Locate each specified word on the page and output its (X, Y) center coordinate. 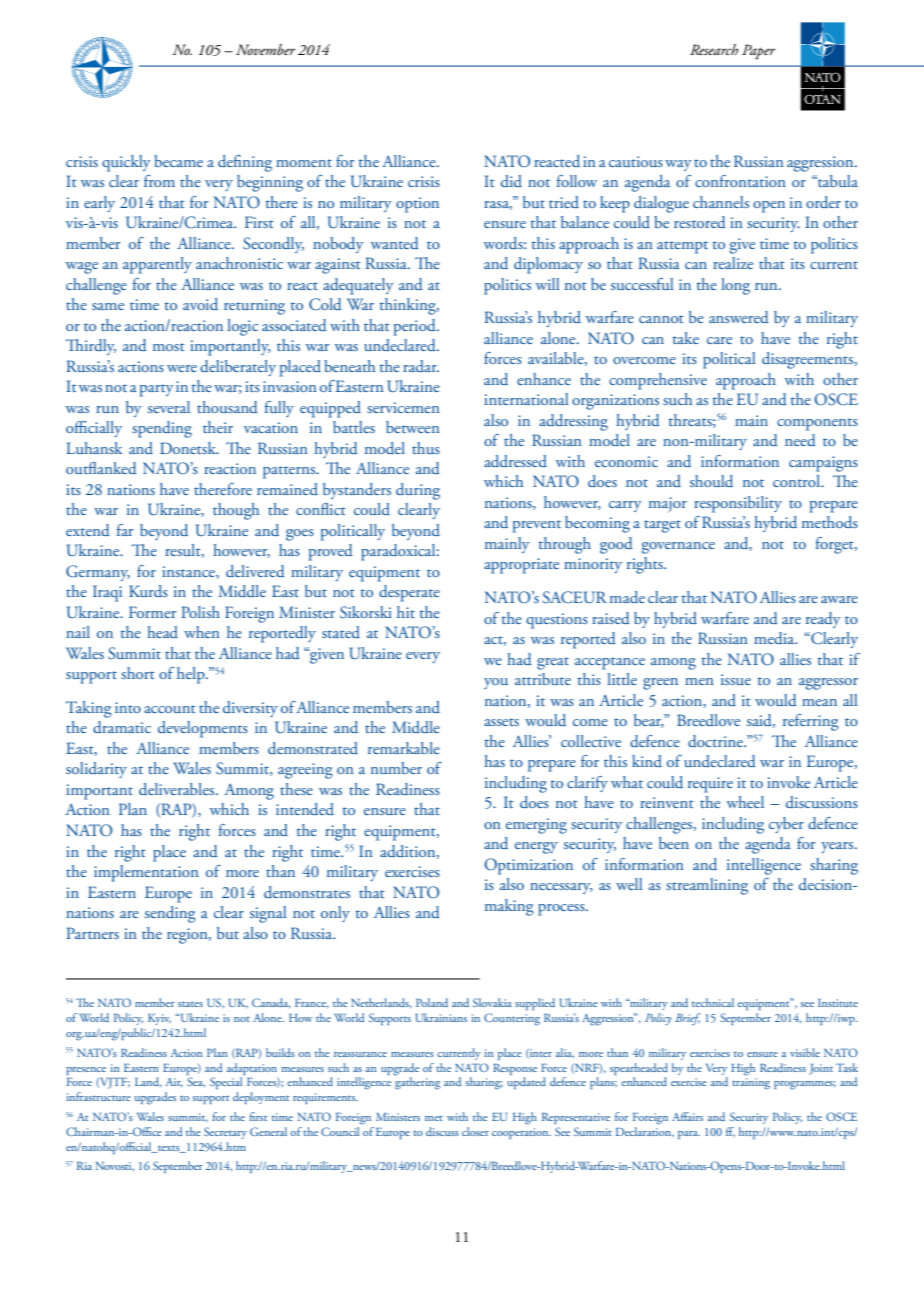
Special (226, 1083)
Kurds (148, 591)
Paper (758, 51)
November (265, 49)
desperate (409, 593)
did (511, 181)
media (775, 638)
